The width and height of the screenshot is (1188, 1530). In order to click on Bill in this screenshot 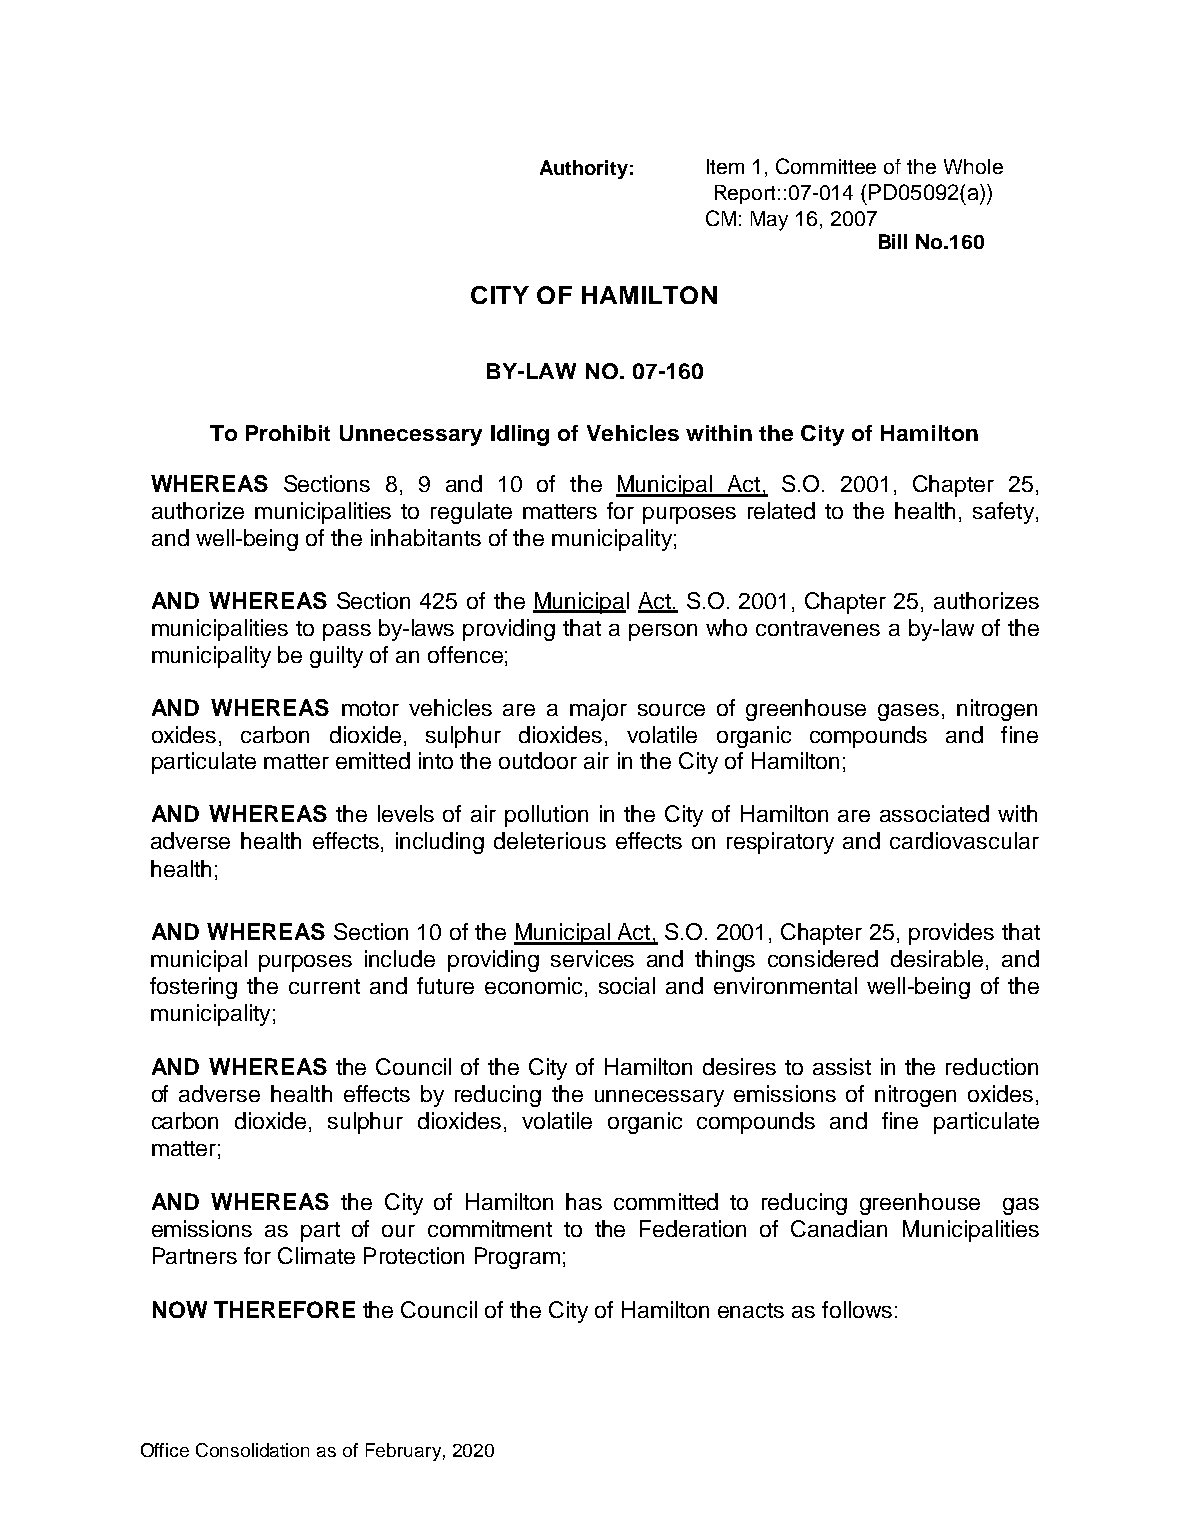, I will do `click(893, 241)`.
